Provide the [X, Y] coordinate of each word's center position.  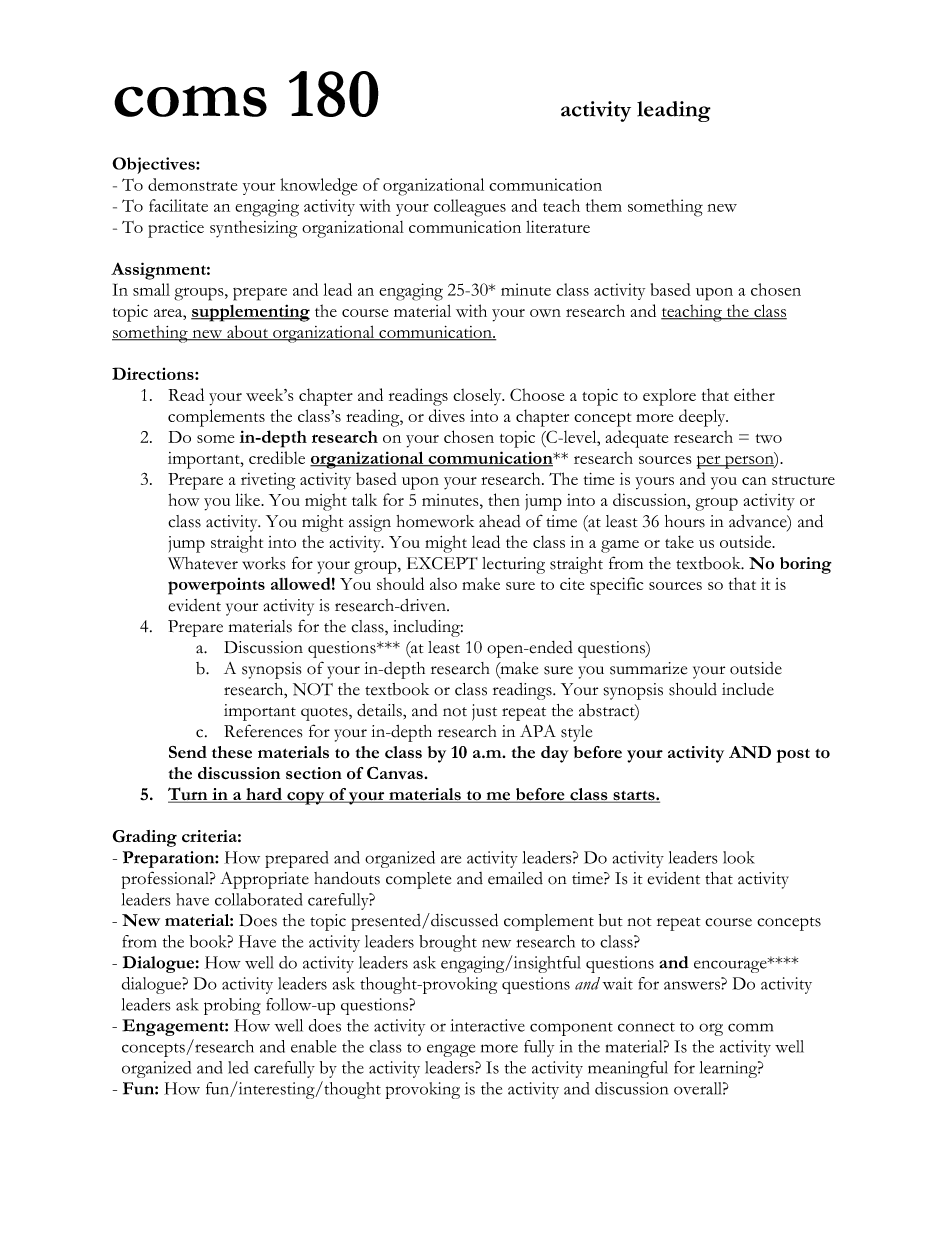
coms [190, 101]
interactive [488, 1025]
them [604, 205]
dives [446, 415]
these [232, 752]
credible [277, 457]
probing [232, 1006]
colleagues [470, 208]
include [748, 689]
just [484, 712]
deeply [703, 418]
